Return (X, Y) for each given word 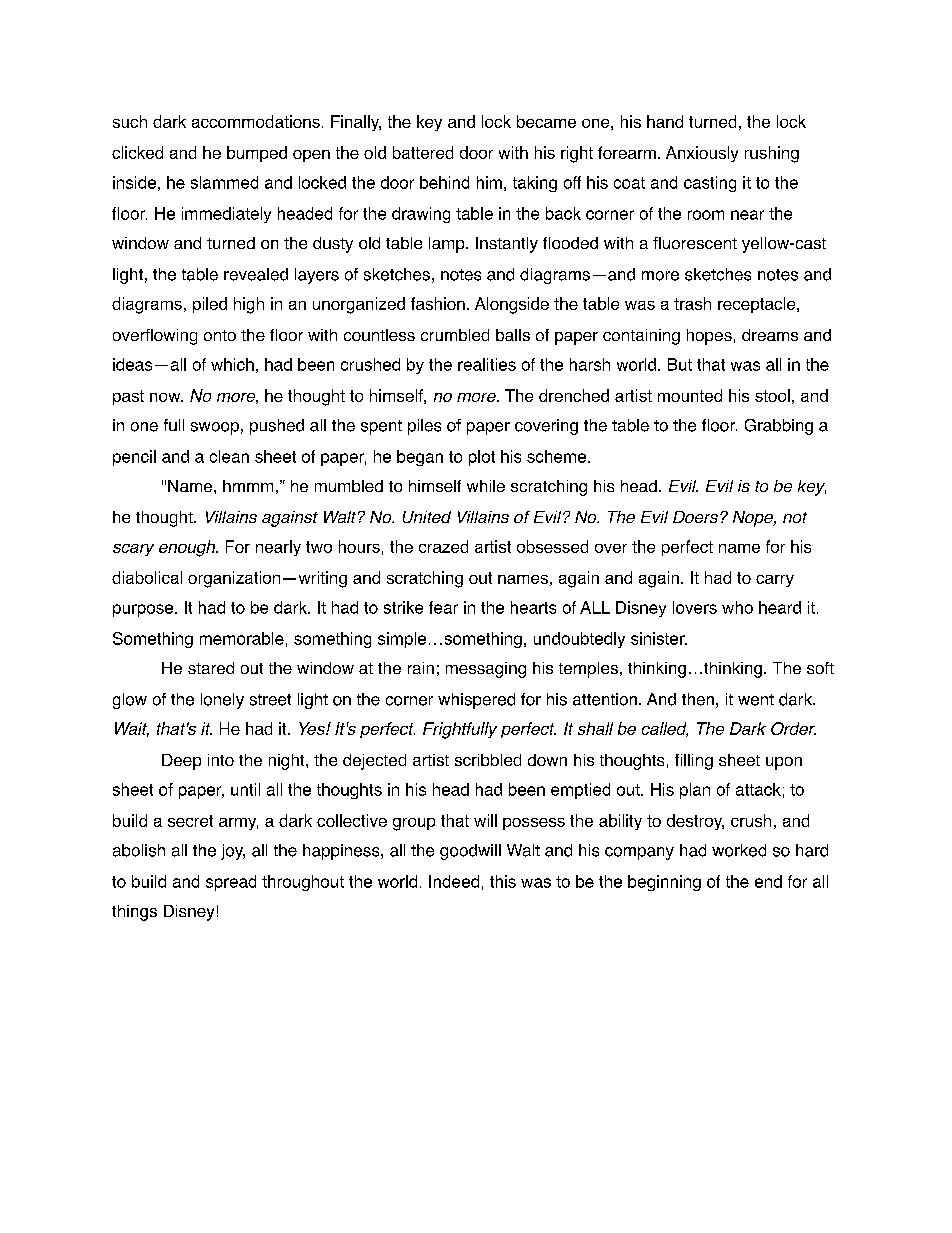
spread (231, 883)
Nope (754, 519)
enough (188, 548)
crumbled (455, 335)
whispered (476, 701)
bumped (257, 154)
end (768, 881)
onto (220, 335)
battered (423, 152)
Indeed (454, 881)
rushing (772, 154)
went (756, 700)
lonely (222, 701)
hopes (709, 337)
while (486, 486)
